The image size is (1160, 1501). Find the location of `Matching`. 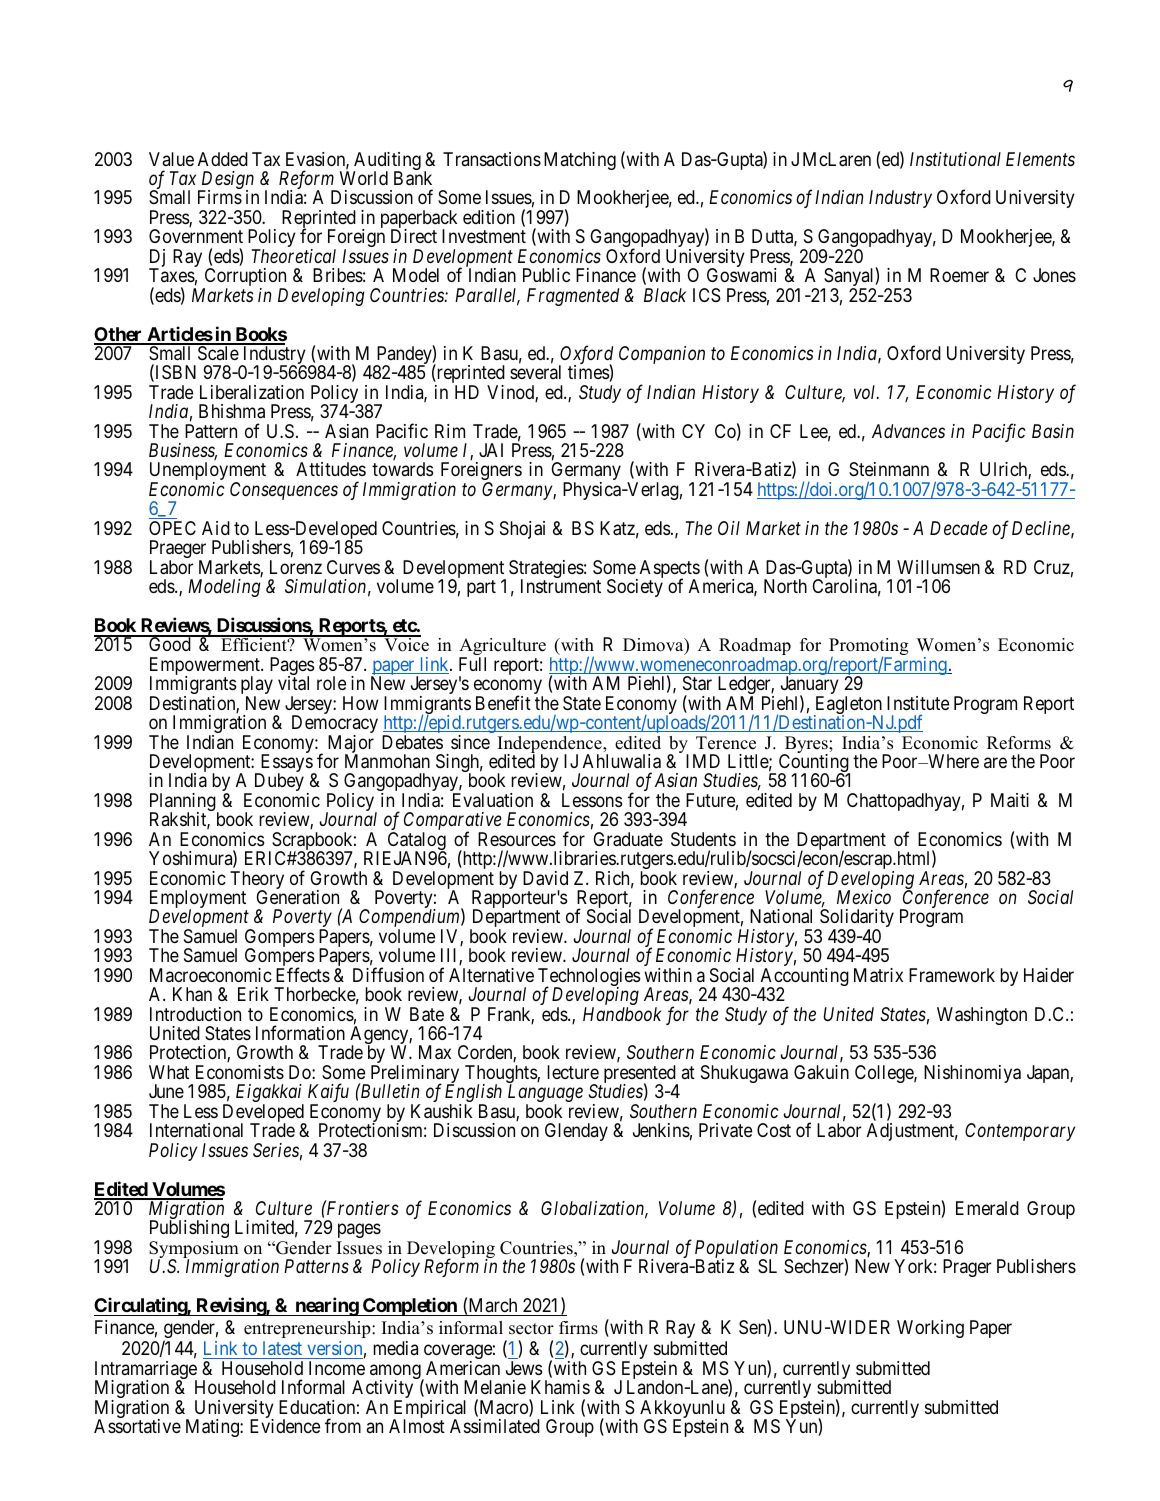

Matching is located at coordinates (580, 161).
